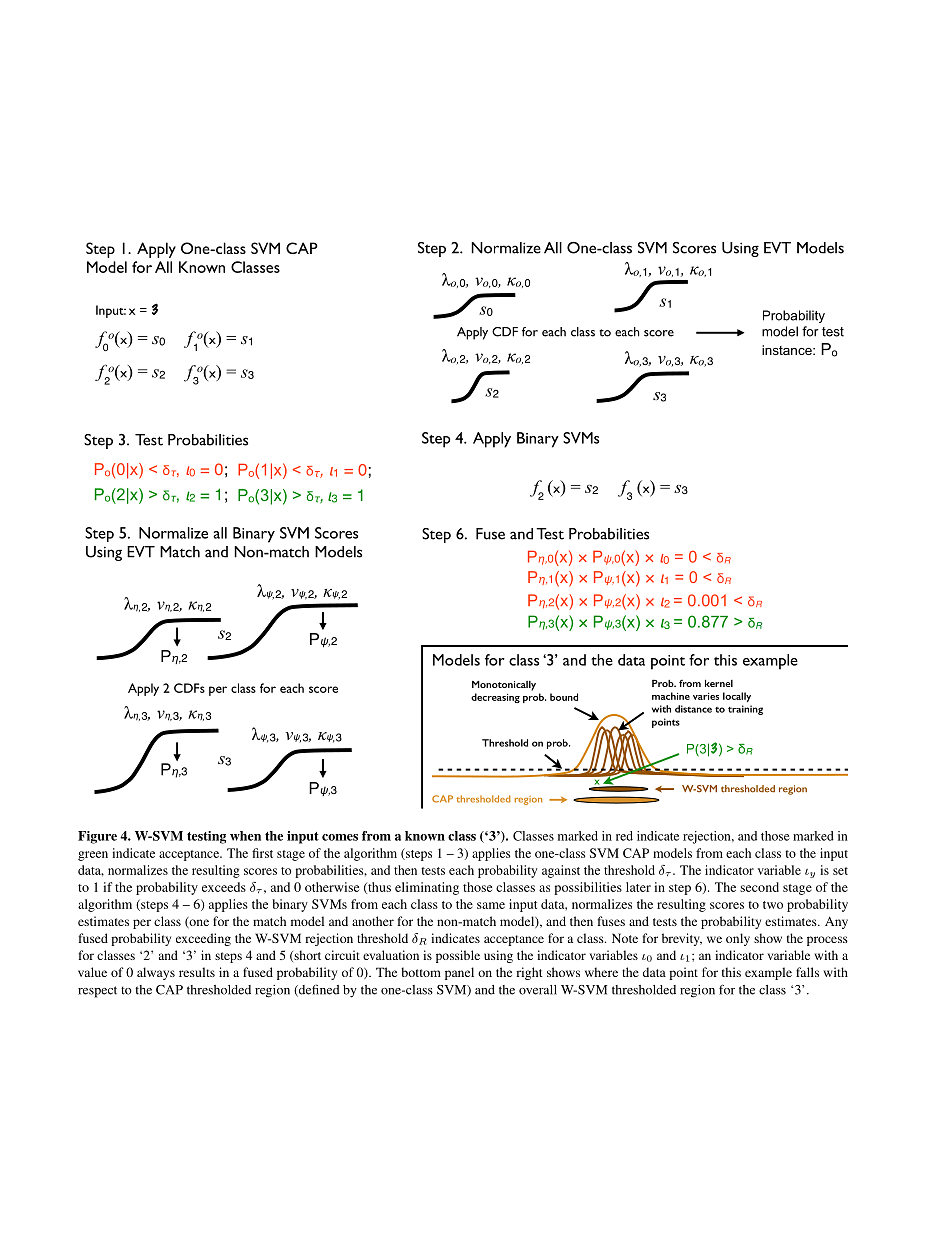 The height and width of the screenshot is (1233, 952). I want to click on Monotonically, so click(504, 686).
